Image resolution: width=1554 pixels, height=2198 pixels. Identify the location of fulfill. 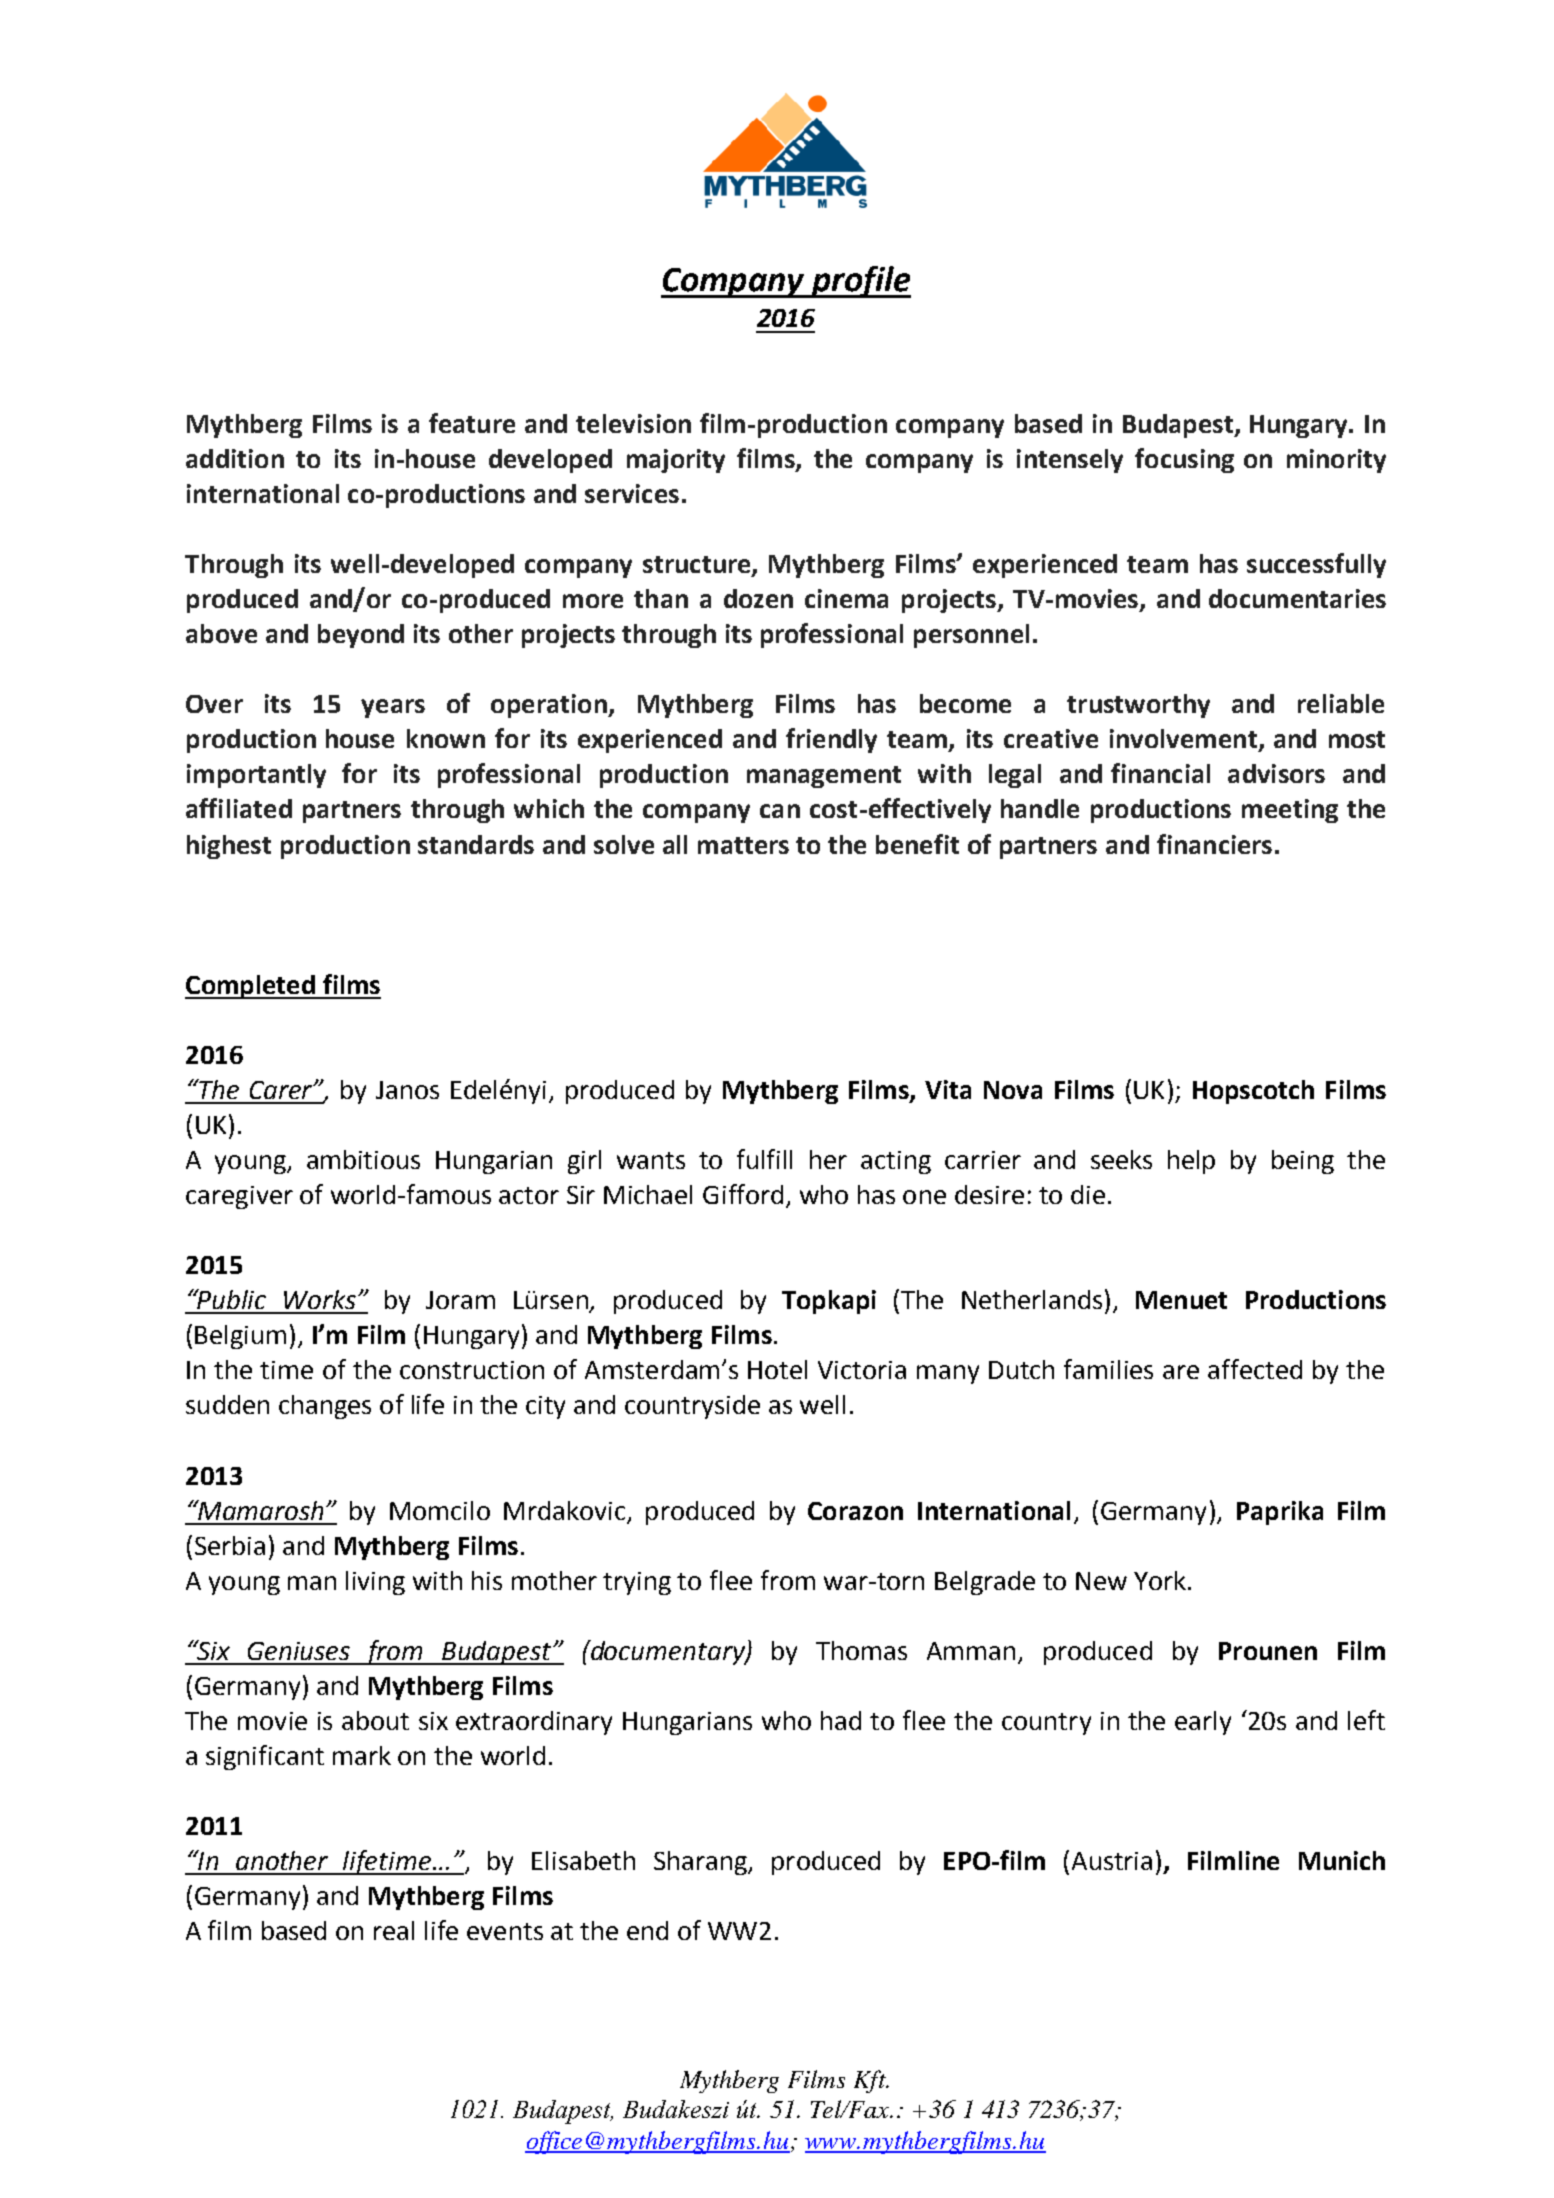
(764, 1159).
